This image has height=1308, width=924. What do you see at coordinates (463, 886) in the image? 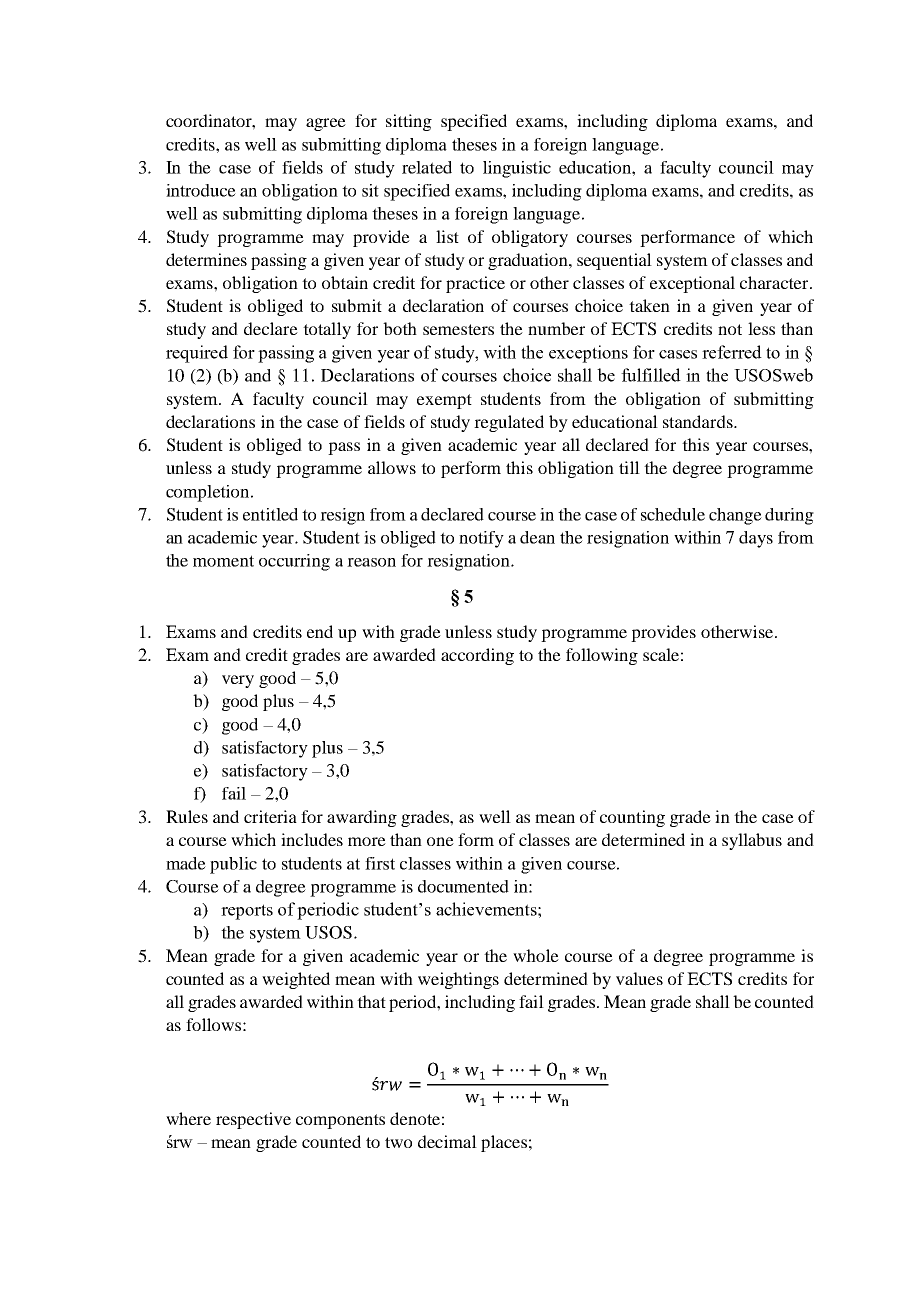
I see `documented` at bounding box center [463, 886].
